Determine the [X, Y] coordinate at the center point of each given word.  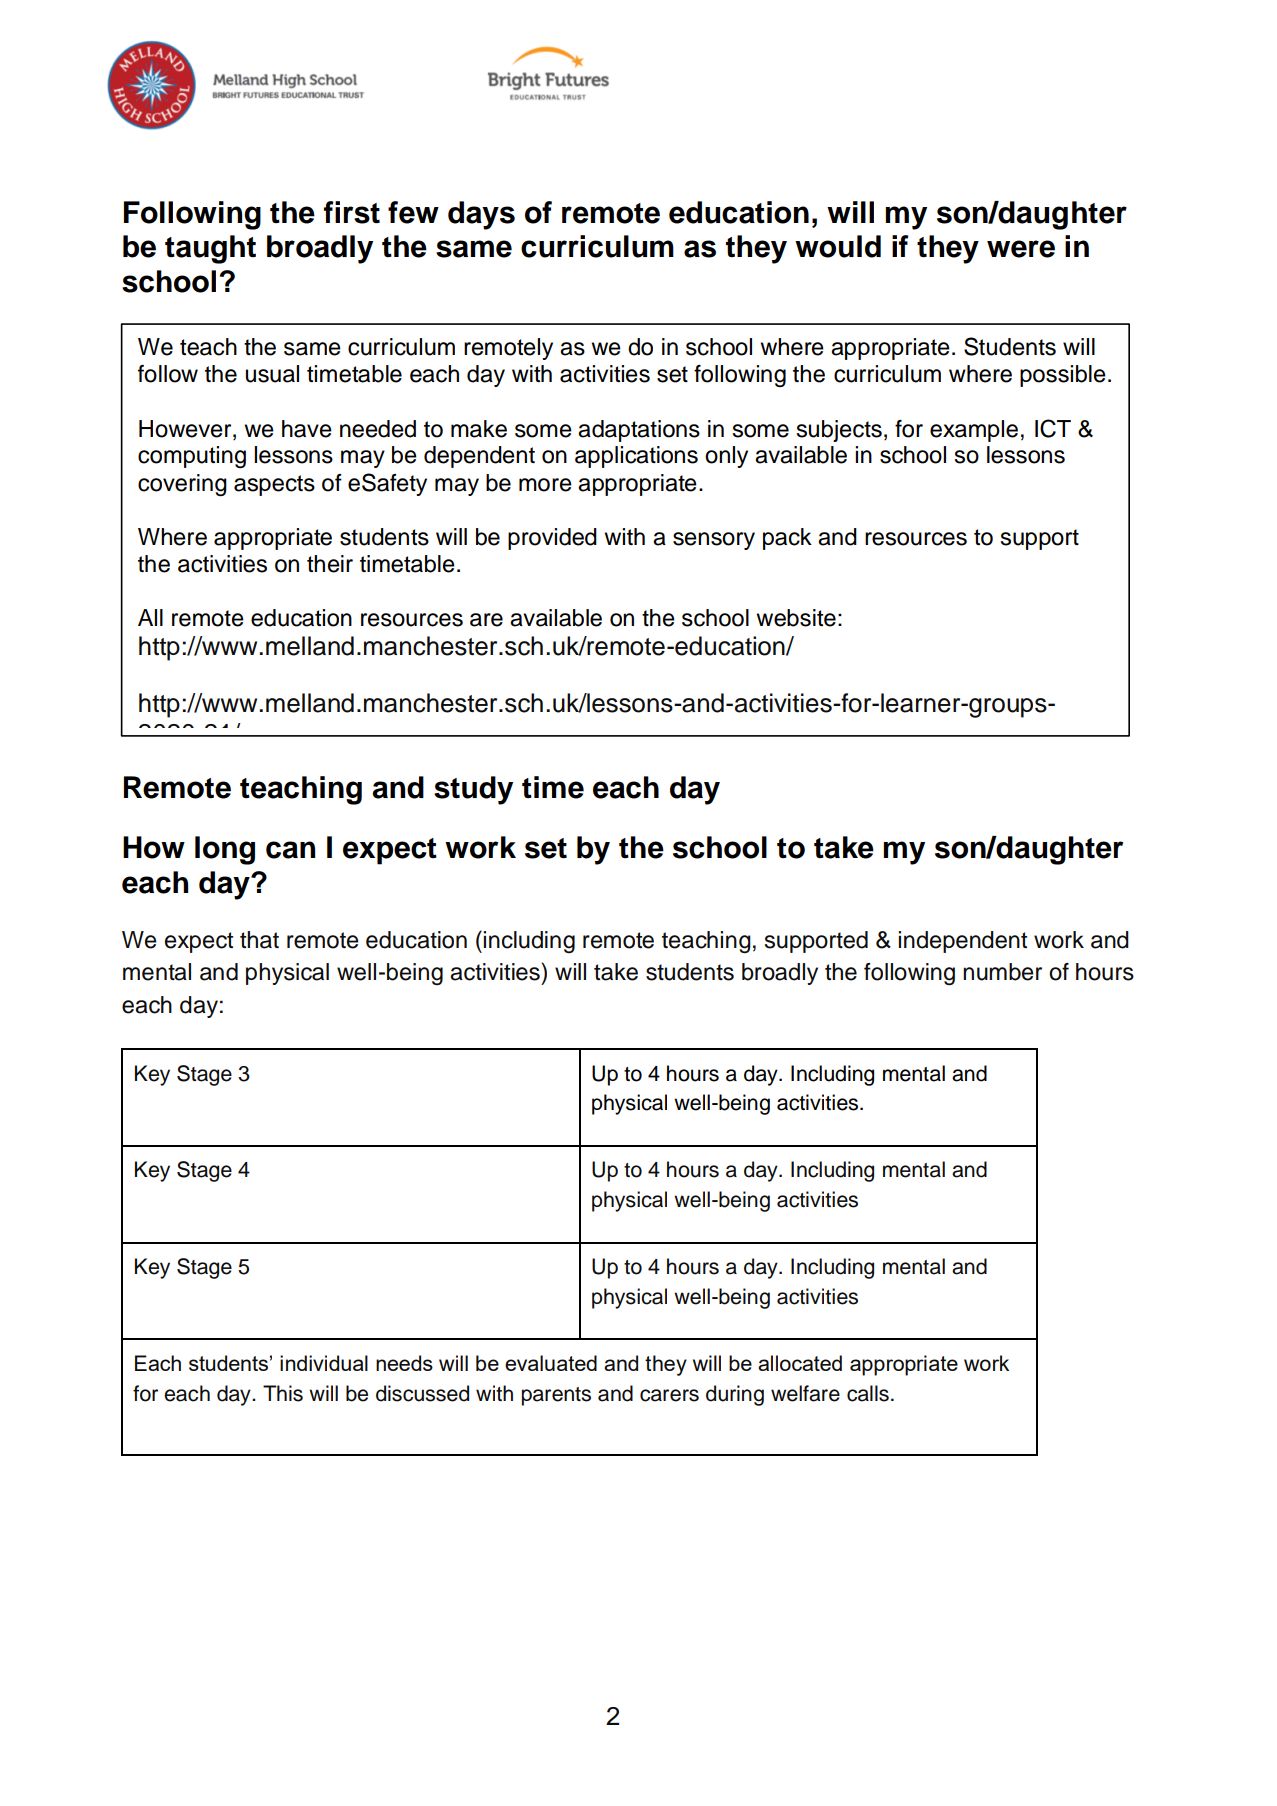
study [473, 790]
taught [210, 249]
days [481, 215]
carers [669, 1395]
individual [324, 1363]
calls [868, 1393]
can [290, 850]
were [1021, 249]
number [1002, 972]
